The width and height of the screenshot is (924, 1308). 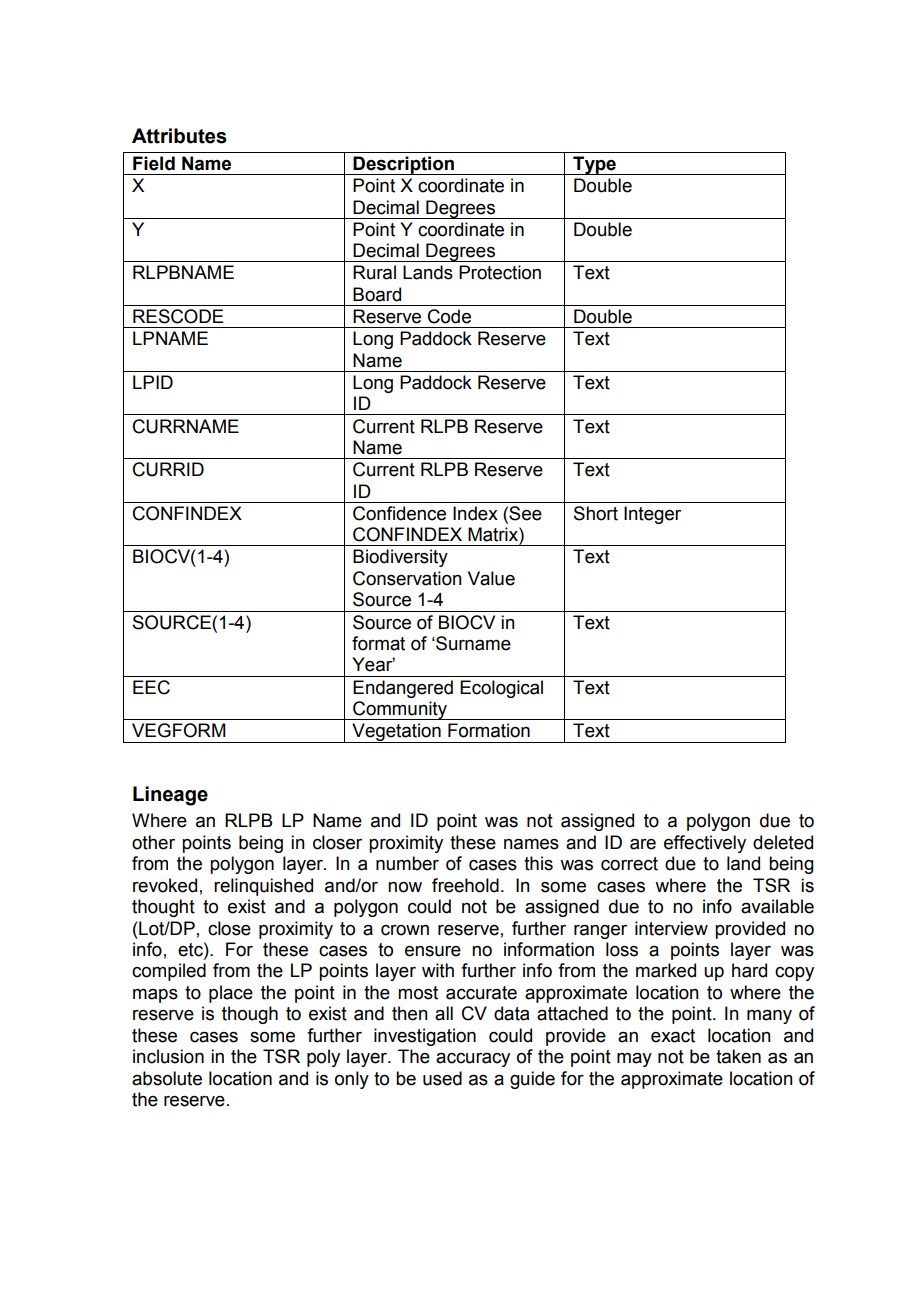 I want to click on inclusion, so click(x=168, y=1056).
